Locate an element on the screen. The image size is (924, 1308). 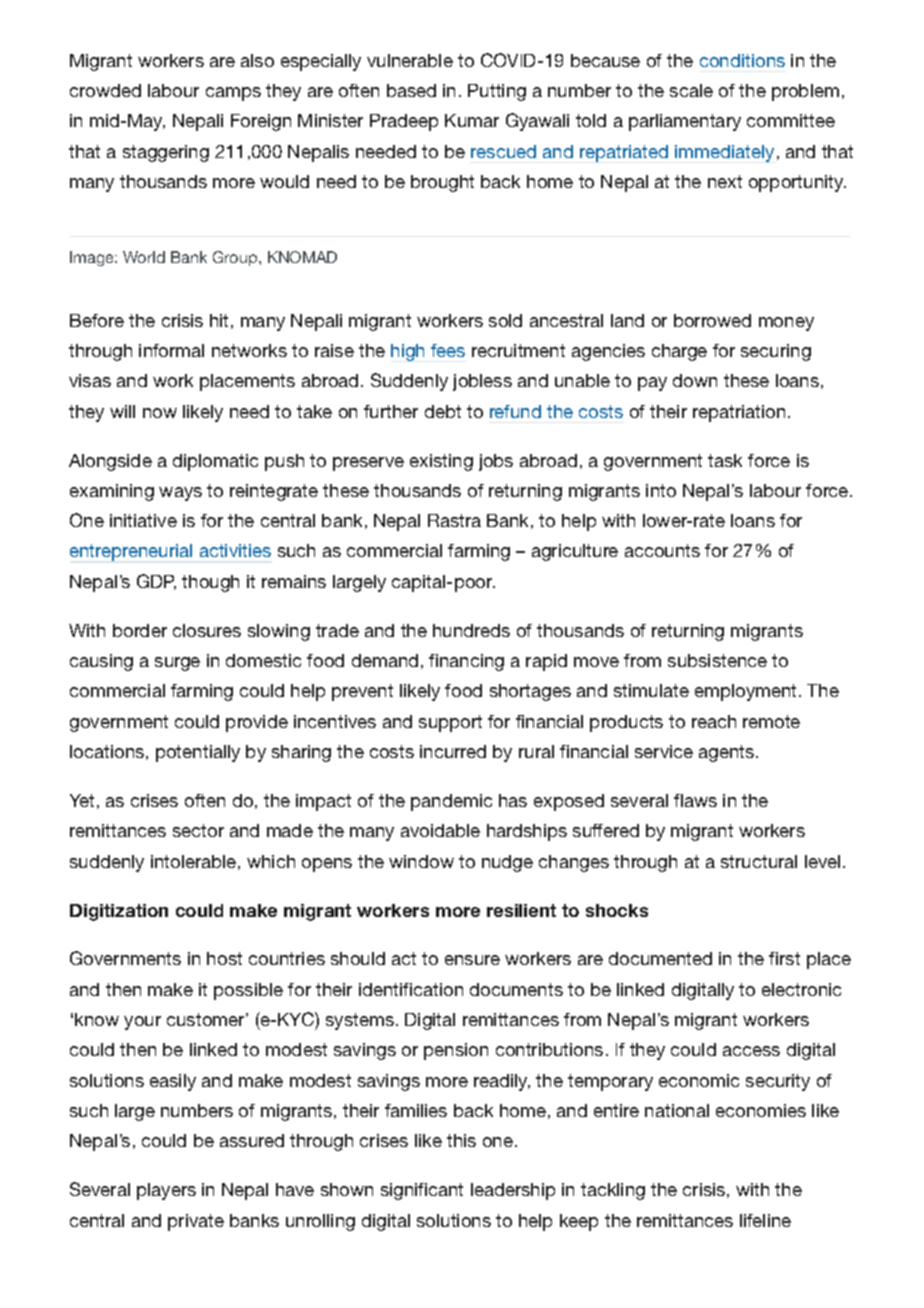
hundreds is located at coordinates (471, 630).
